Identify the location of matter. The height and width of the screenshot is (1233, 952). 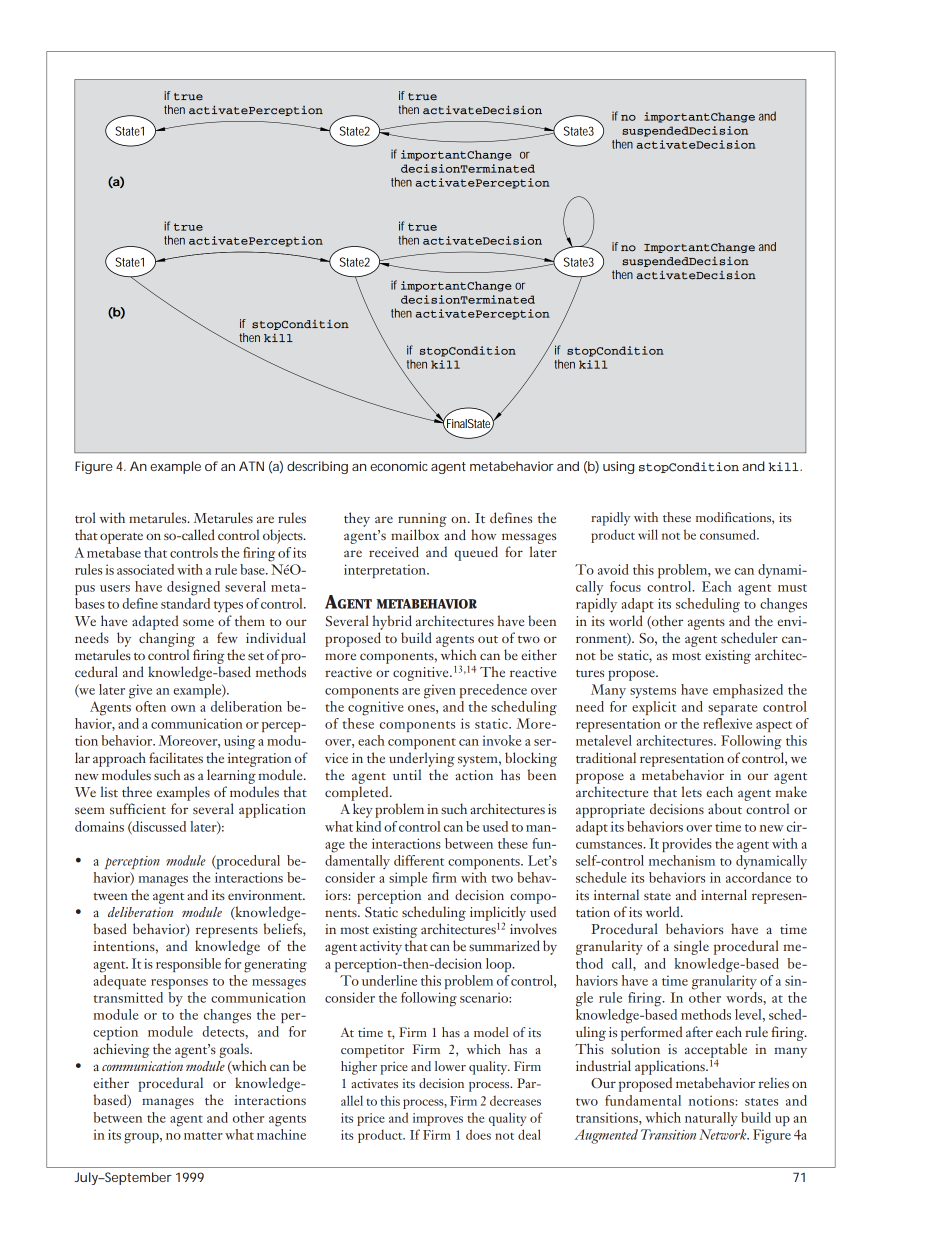
(203, 1136).
